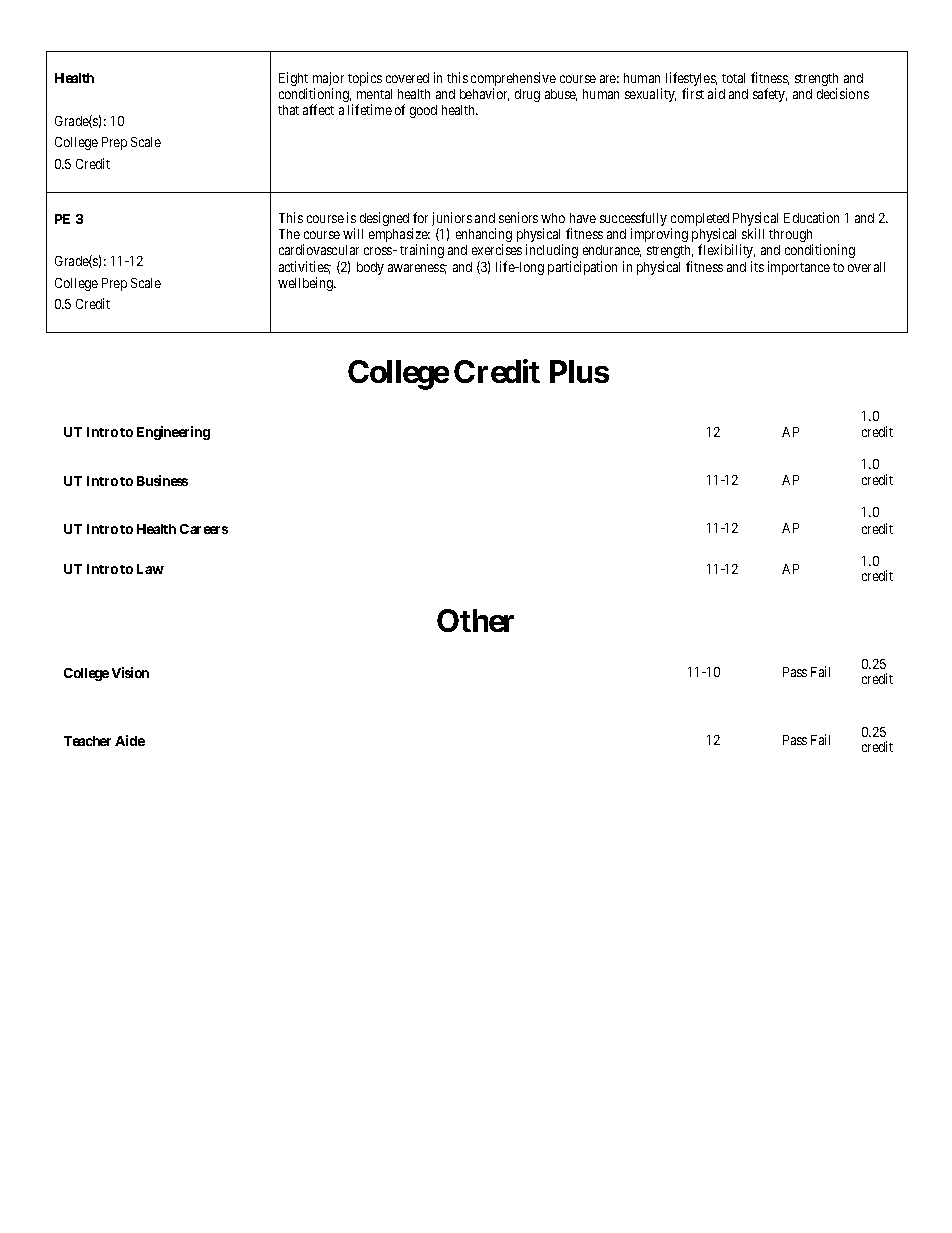 The width and height of the image is (952, 1233). What do you see at coordinates (150, 569) in the image?
I see `Law` at bounding box center [150, 569].
